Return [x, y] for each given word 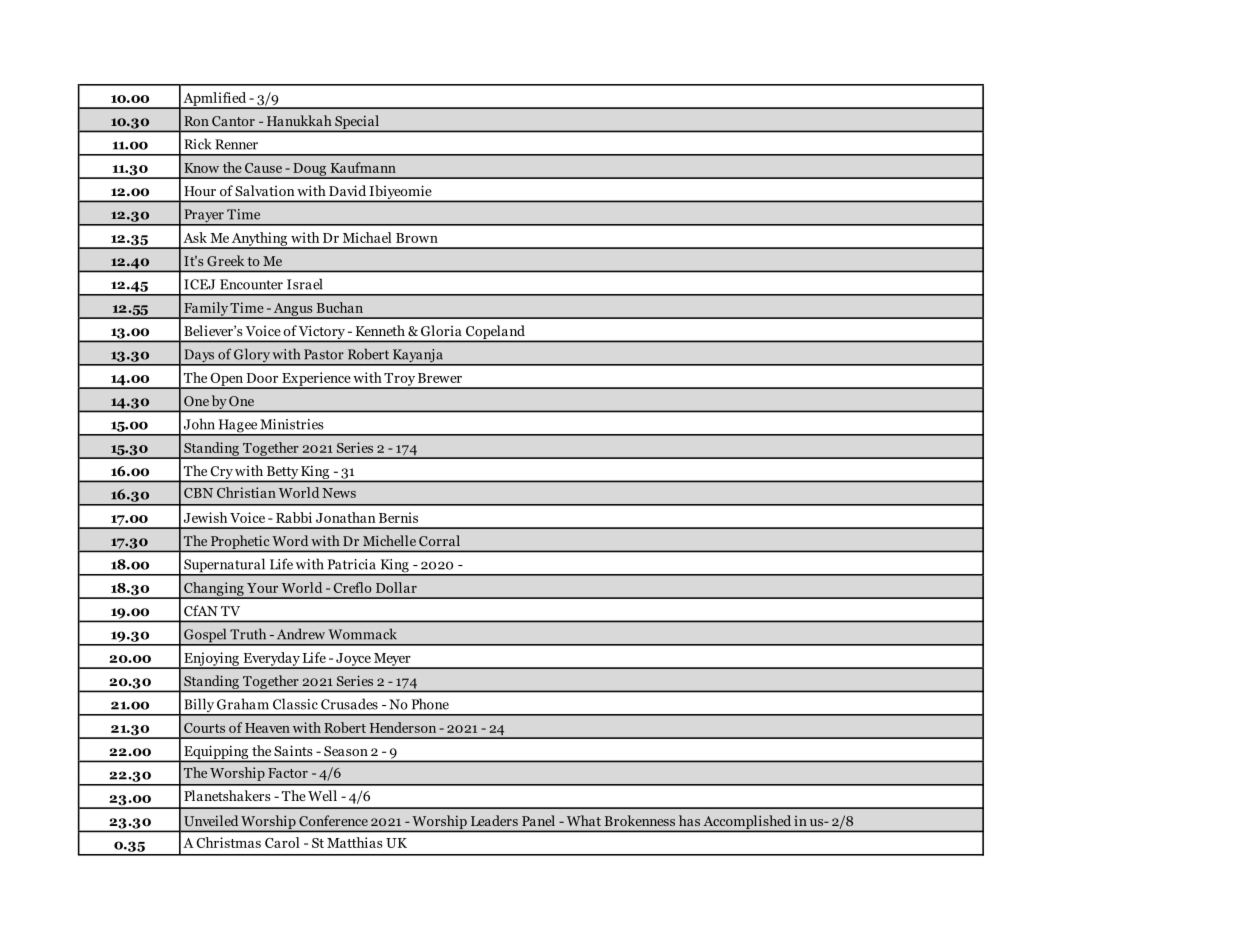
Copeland [495, 333]
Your [262, 588]
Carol [282, 842]
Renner [236, 144]
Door [262, 378]
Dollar [396, 587]
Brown [417, 238]
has [689, 820]
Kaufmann [363, 167]
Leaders [494, 820]
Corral [439, 540]
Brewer [440, 378]
